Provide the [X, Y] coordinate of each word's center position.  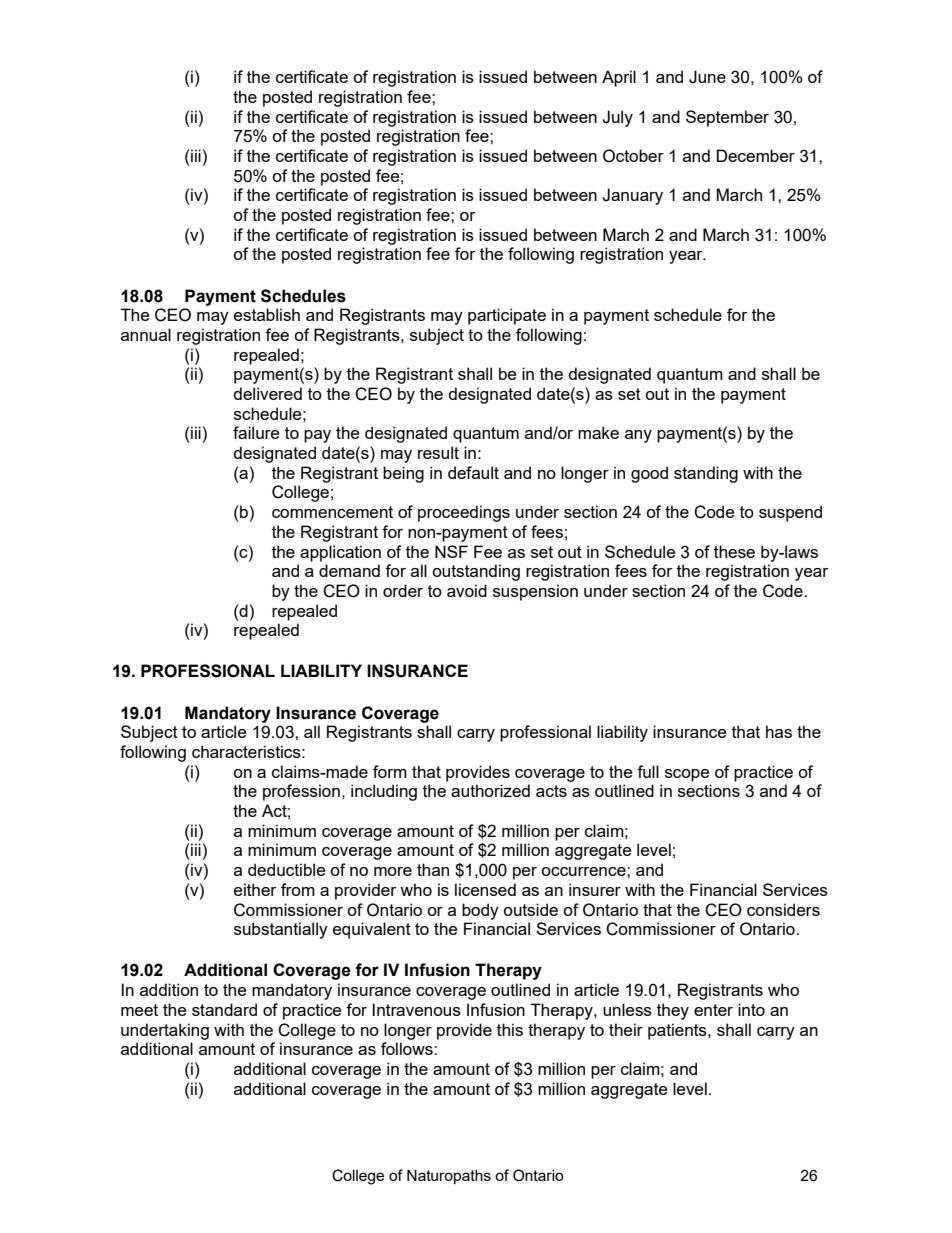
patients [678, 1031]
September [727, 118]
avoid [467, 590]
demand [349, 570]
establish [267, 314]
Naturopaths [449, 1176]
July [617, 118]
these [734, 551]
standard [224, 1009]
